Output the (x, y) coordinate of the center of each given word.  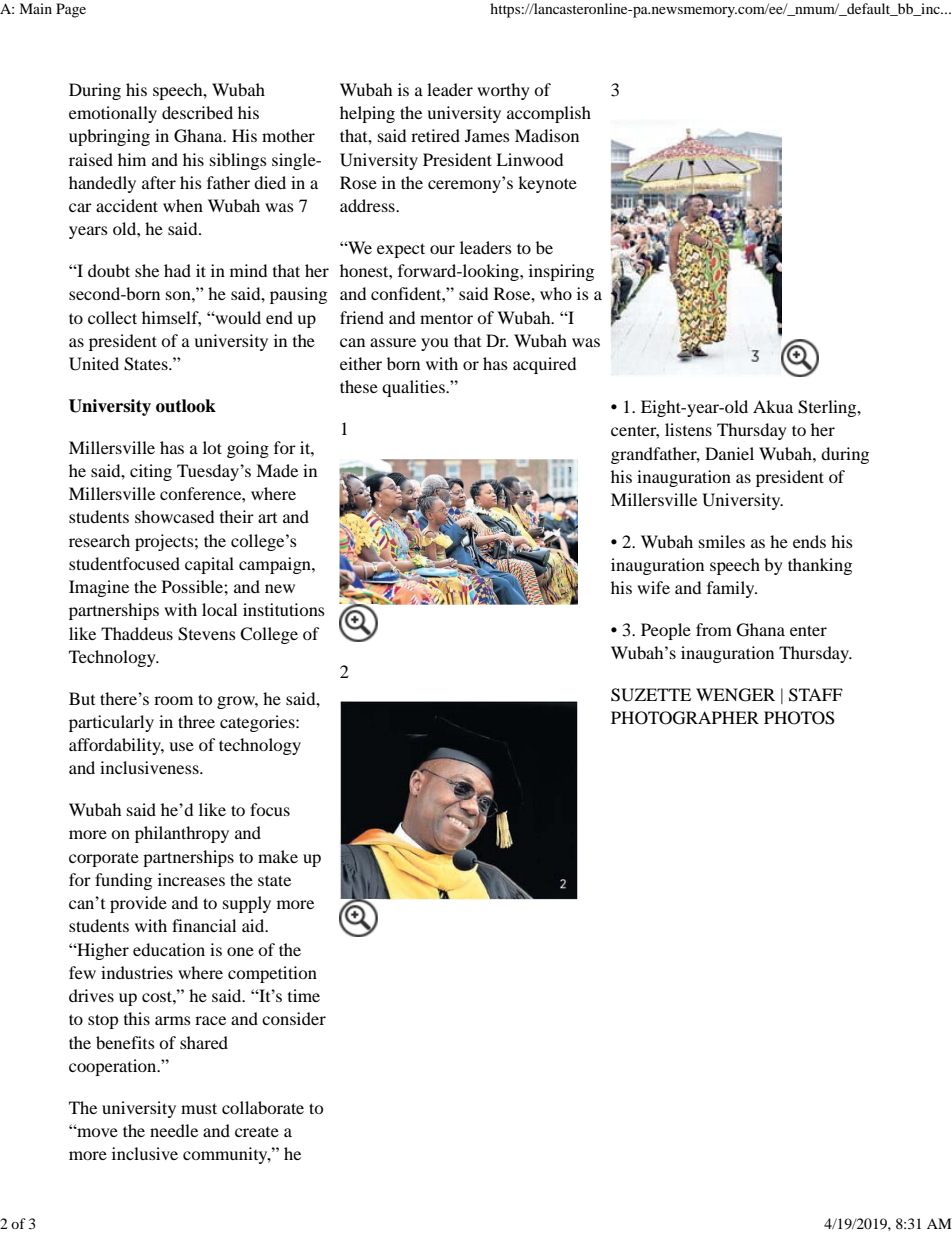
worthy (503, 91)
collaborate (263, 1107)
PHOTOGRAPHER (685, 718)
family (732, 589)
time (304, 995)
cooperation (114, 1067)
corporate (104, 860)
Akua (773, 406)
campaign (276, 565)
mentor (446, 318)
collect (112, 317)
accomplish (549, 114)
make (278, 856)
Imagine (99, 588)
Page (71, 10)
